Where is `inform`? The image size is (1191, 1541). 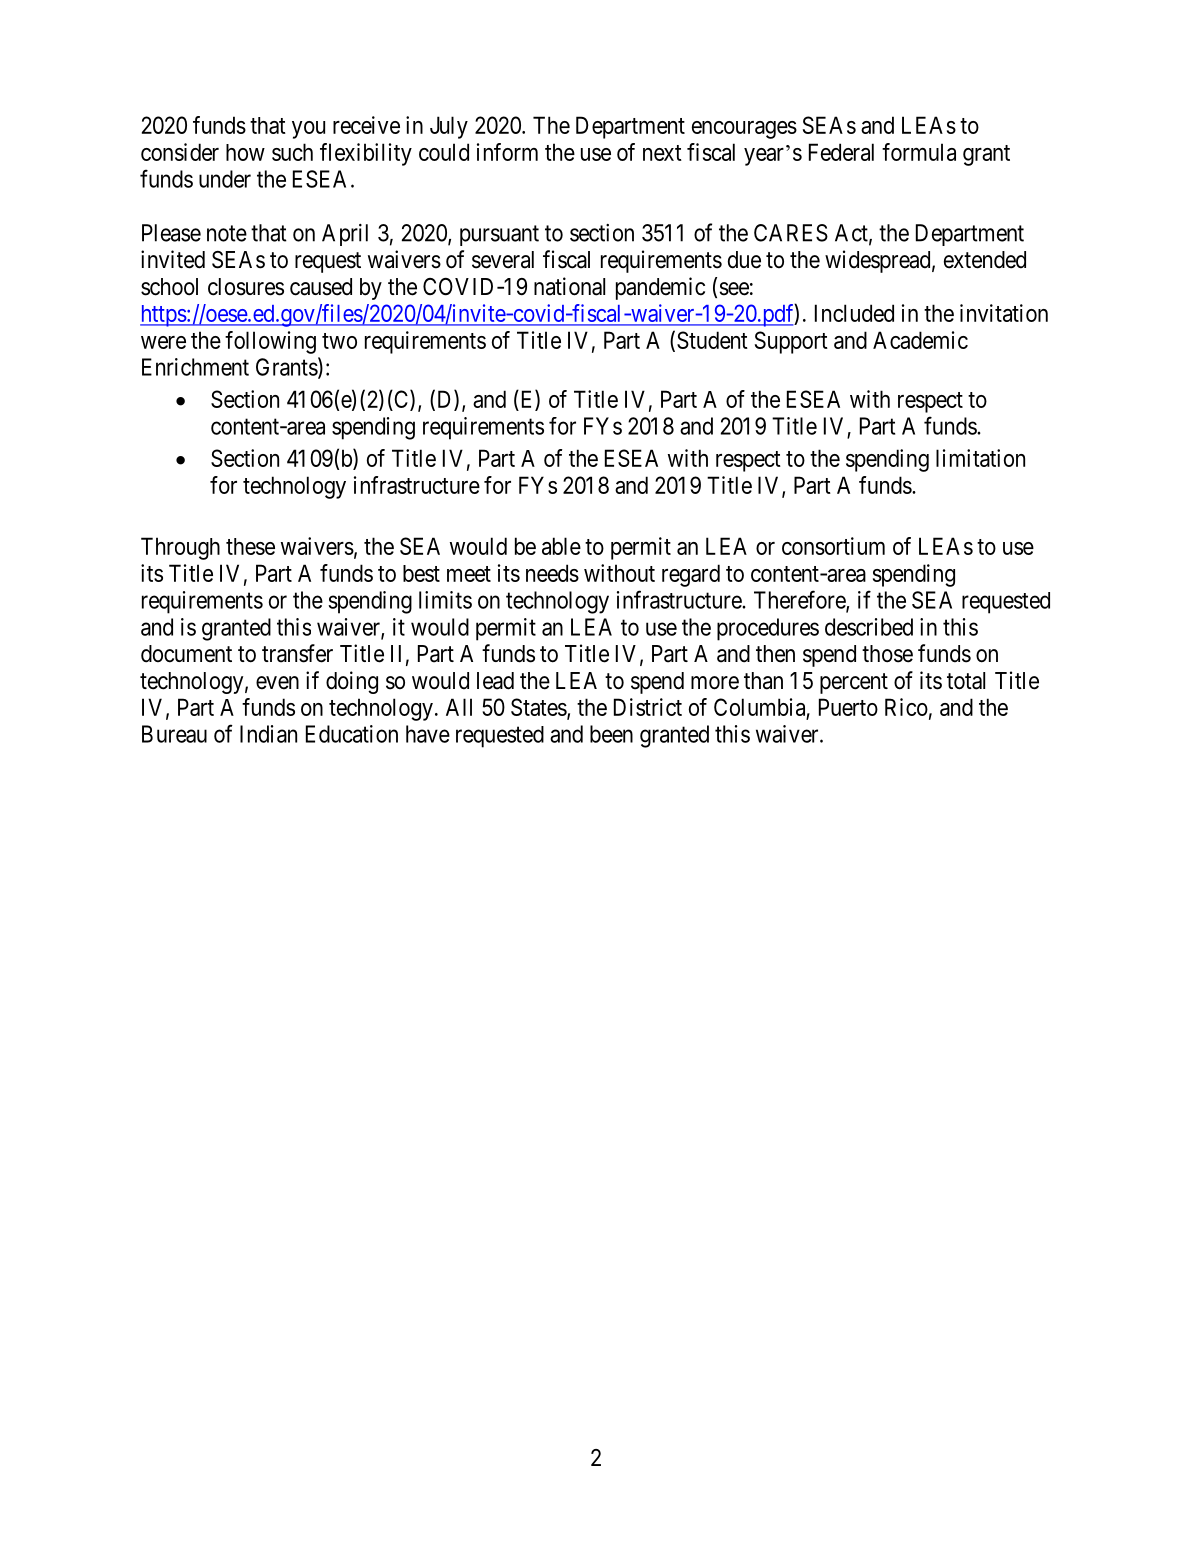
inform is located at coordinates (507, 152).
